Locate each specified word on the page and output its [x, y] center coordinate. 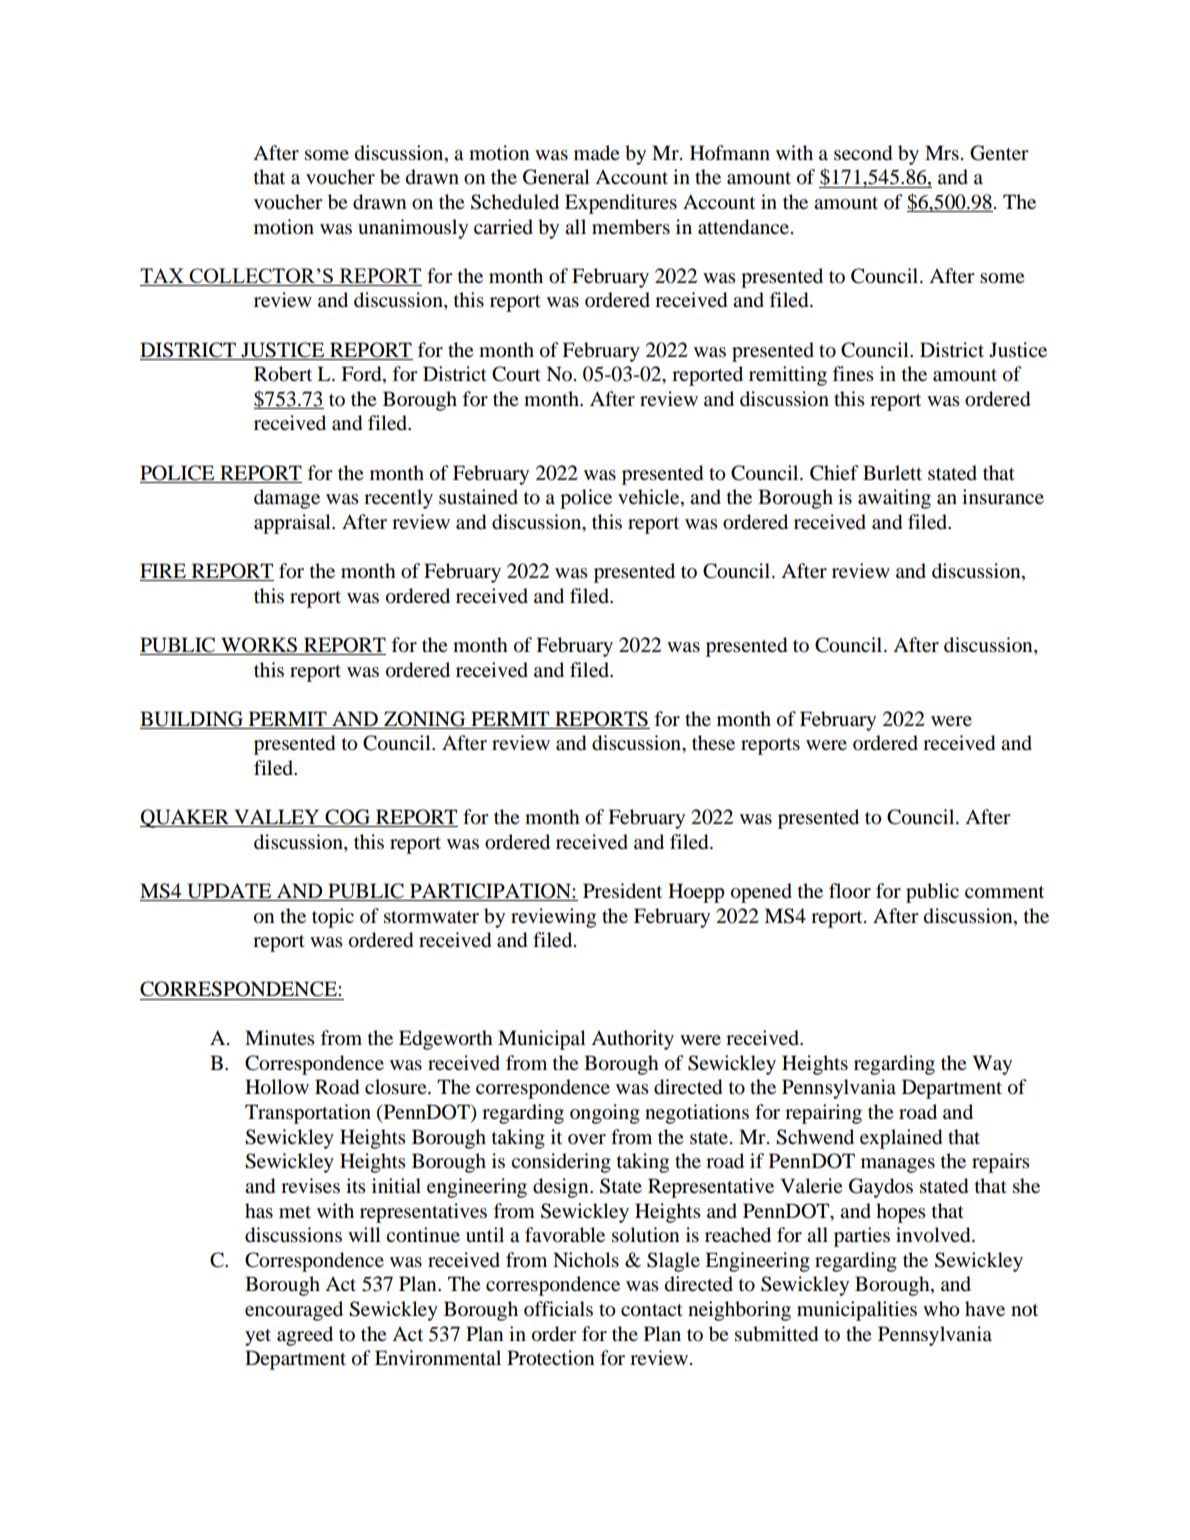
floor [850, 890]
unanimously [413, 229]
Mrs [942, 153]
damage [287, 499]
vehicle [650, 498]
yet [258, 1337]
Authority [632, 1040]
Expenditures [621, 204]
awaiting [894, 499]
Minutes [280, 1037]
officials [558, 1309]
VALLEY [277, 818]
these [713, 742]
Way [992, 1065]
